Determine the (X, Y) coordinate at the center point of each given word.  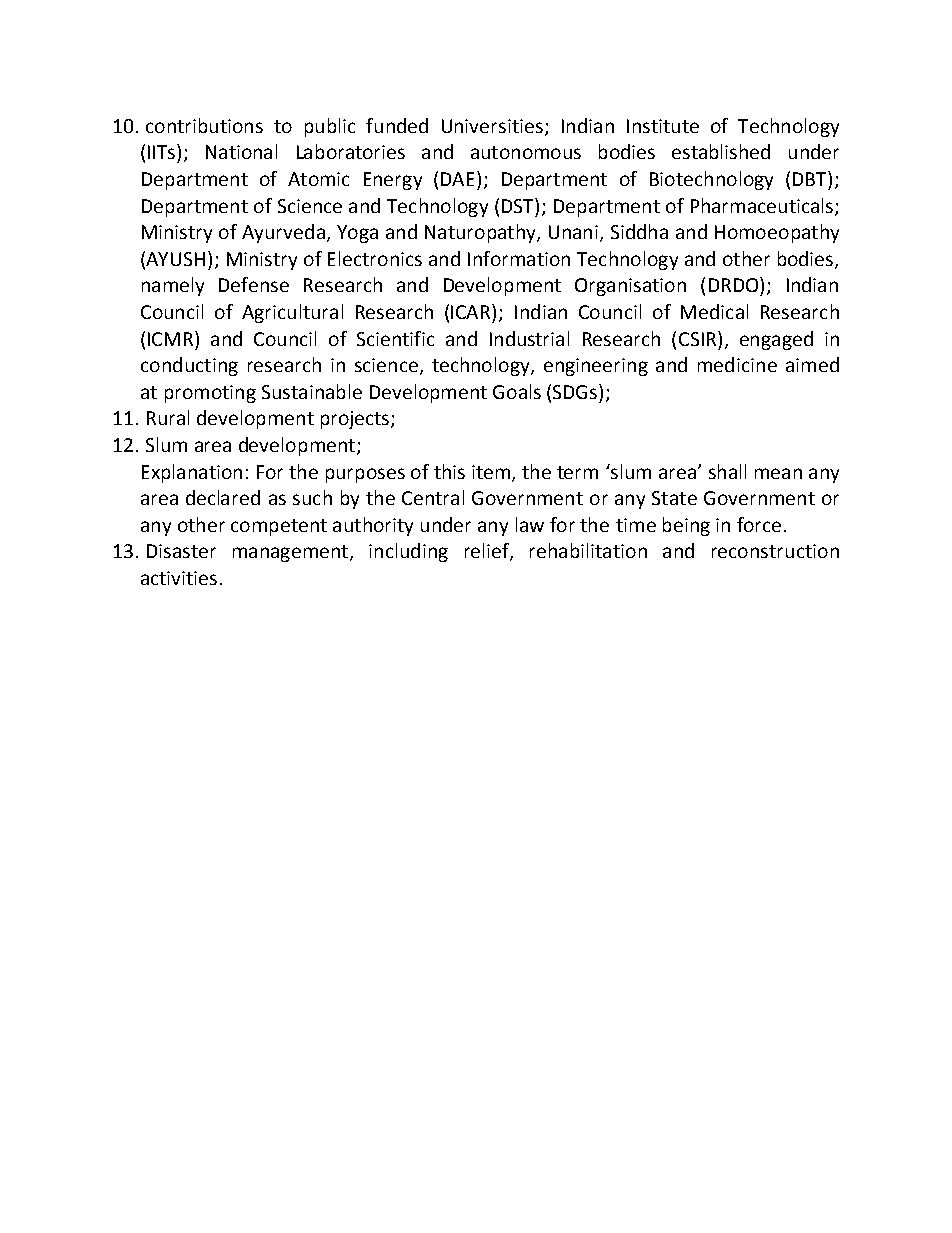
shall (727, 471)
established (721, 151)
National (241, 151)
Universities (492, 126)
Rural (168, 417)
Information (519, 258)
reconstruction (775, 551)
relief (488, 552)
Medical (714, 311)
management (290, 553)
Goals (517, 391)
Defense (254, 284)
